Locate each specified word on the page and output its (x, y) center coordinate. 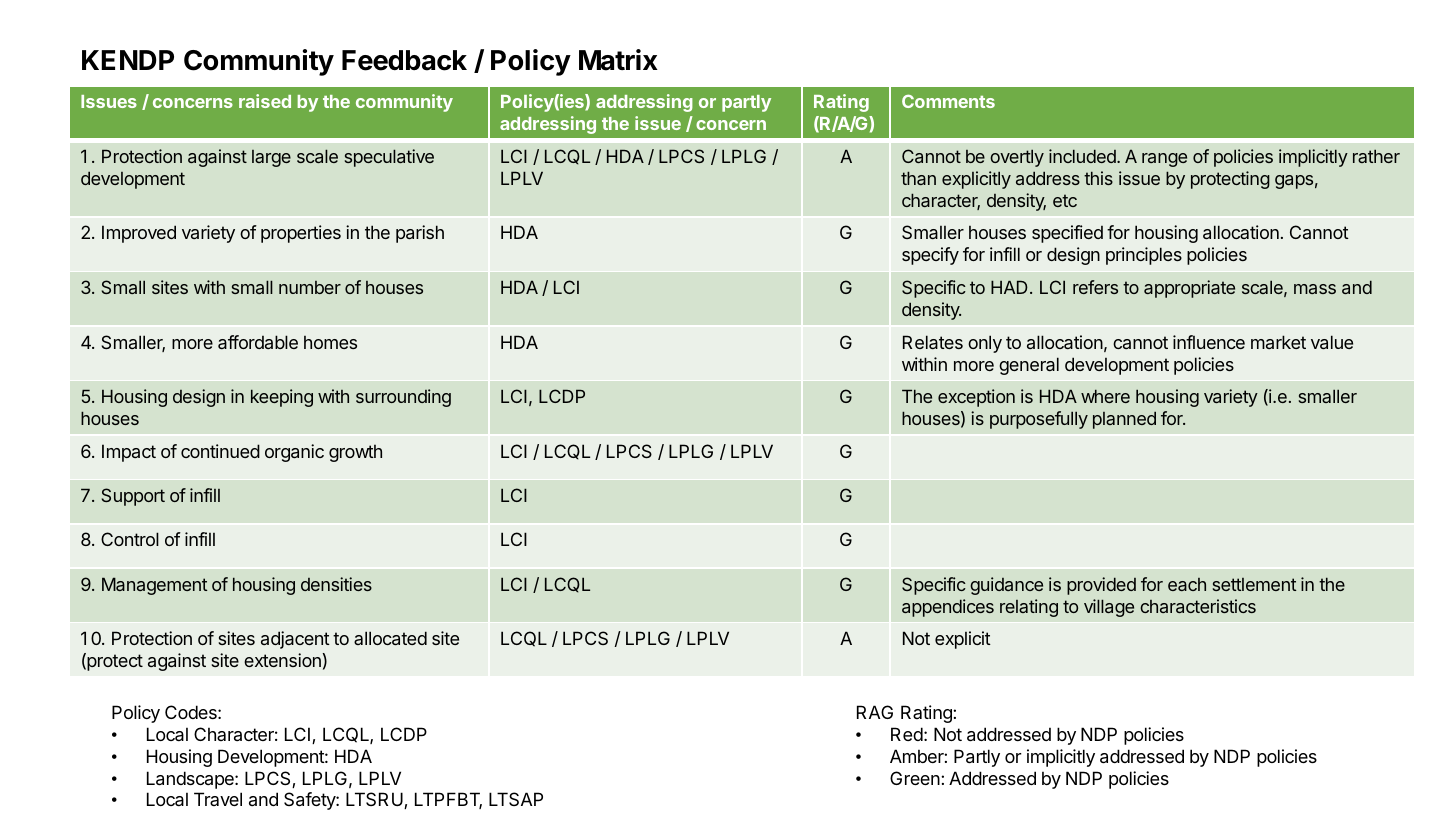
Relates (933, 342)
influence (1209, 342)
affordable (258, 342)
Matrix (618, 60)
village (1109, 608)
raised (265, 101)
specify (930, 256)
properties (301, 234)
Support (133, 497)
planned (1124, 420)
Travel (218, 799)
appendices (948, 608)
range (1164, 160)
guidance (1006, 586)
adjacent (295, 640)
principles (1144, 256)
